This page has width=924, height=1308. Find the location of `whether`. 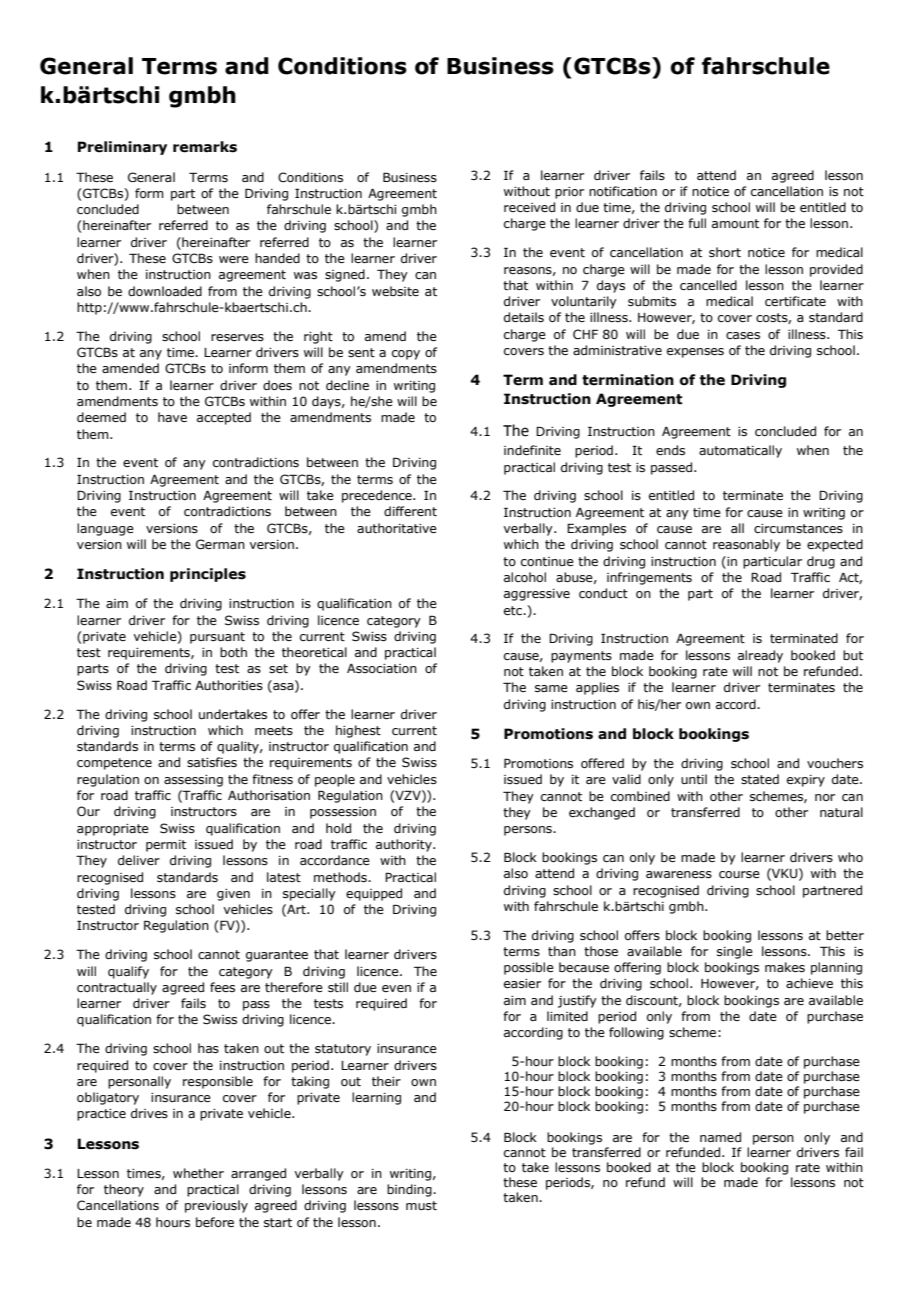

whether is located at coordinates (198, 1173).
